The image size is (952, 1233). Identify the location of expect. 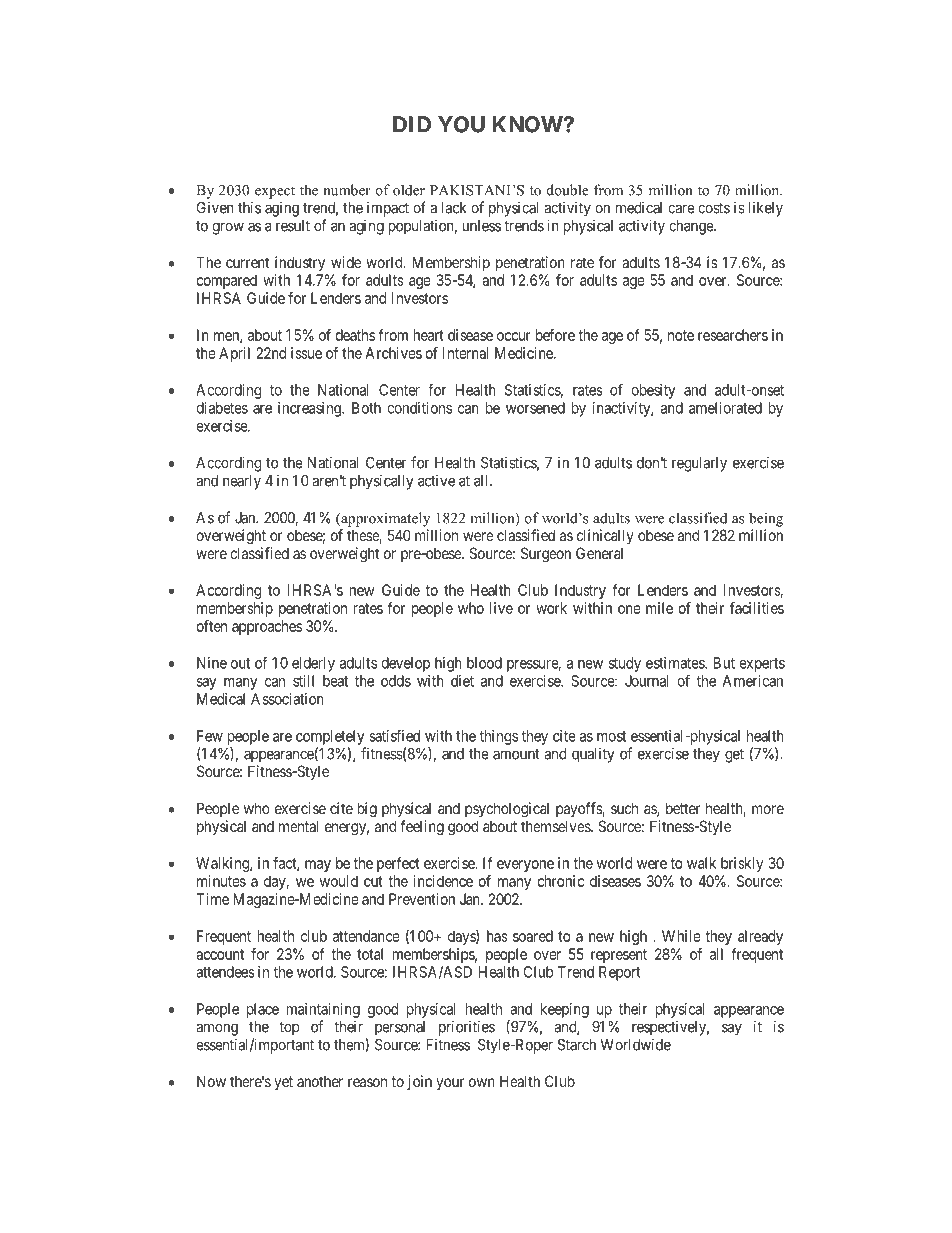
(275, 192).
